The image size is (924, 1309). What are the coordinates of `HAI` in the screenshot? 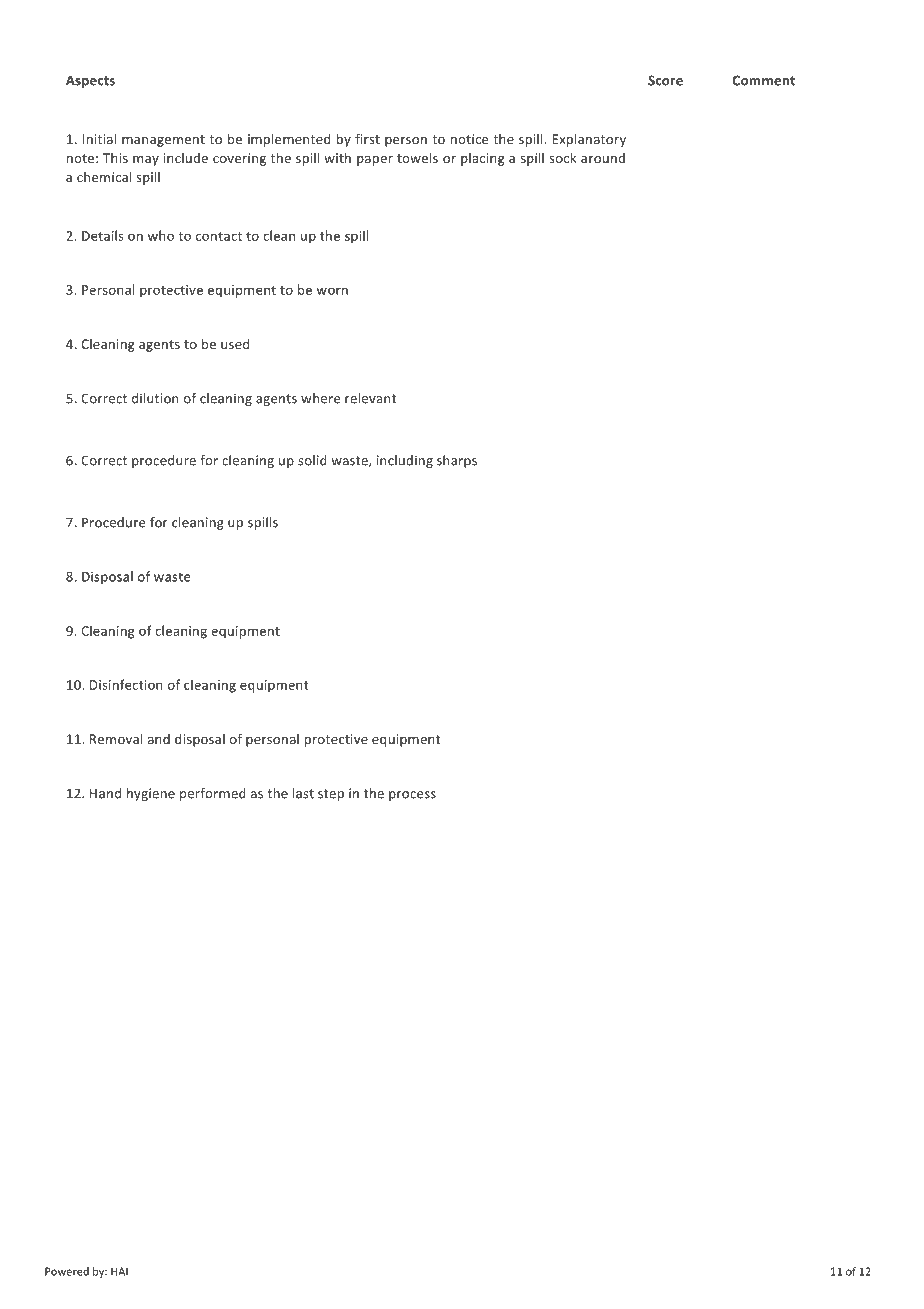 It's located at (119, 1271).
